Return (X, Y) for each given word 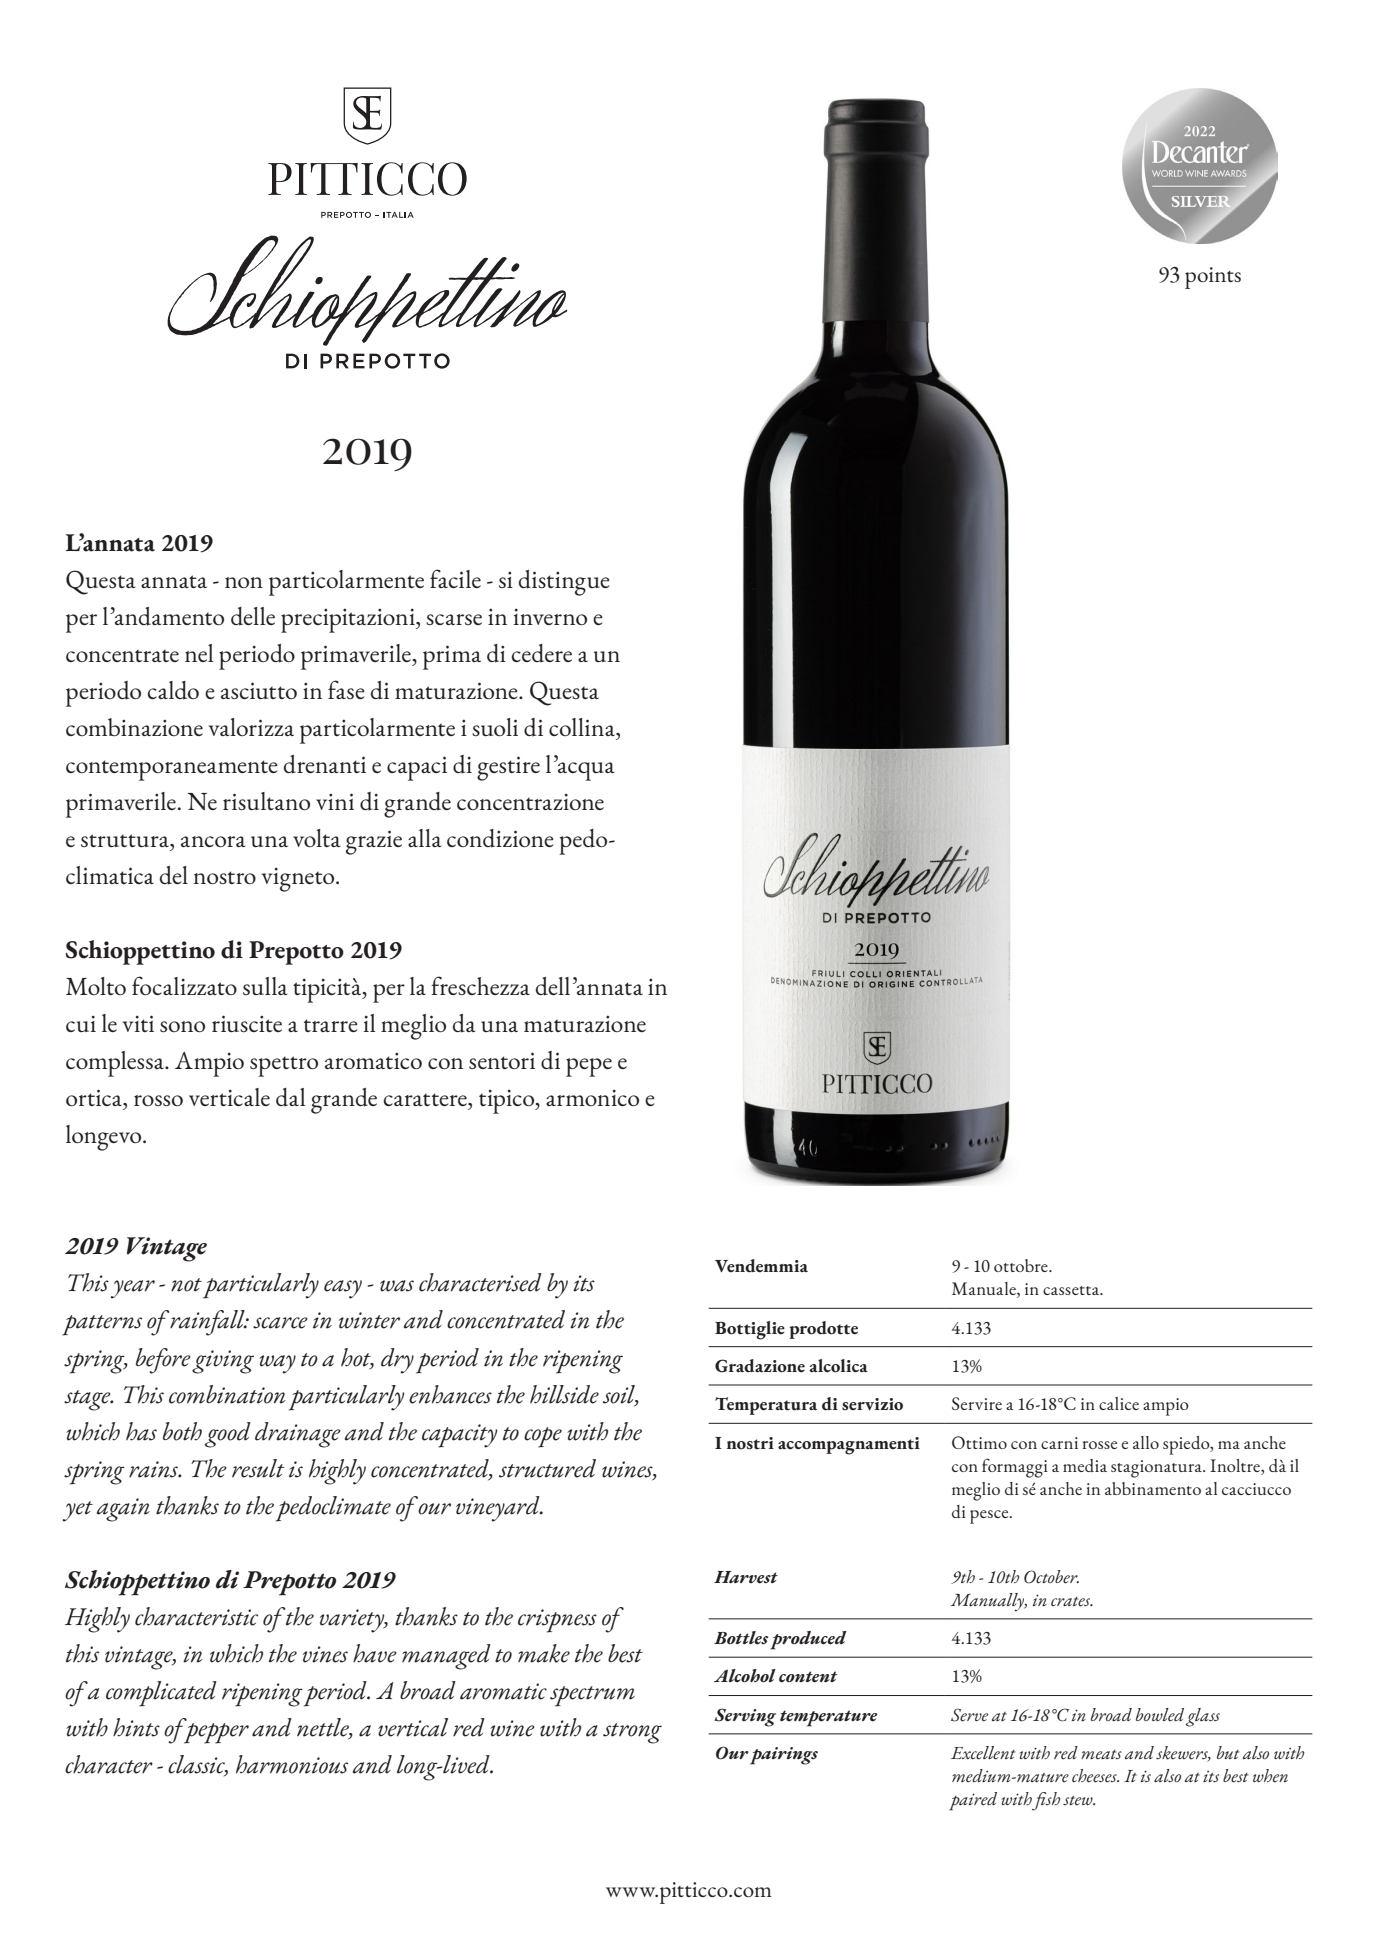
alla (424, 838)
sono (182, 1026)
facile (455, 578)
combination (227, 1394)
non (244, 582)
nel (199, 653)
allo (1146, 1442)
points (1213, 278)
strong (632, 1733)
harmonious (292, 1764)
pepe (589, 1067)
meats (1101, 1755)
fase (346, 689)
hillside (564, 1394)
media (1085, 1465)
